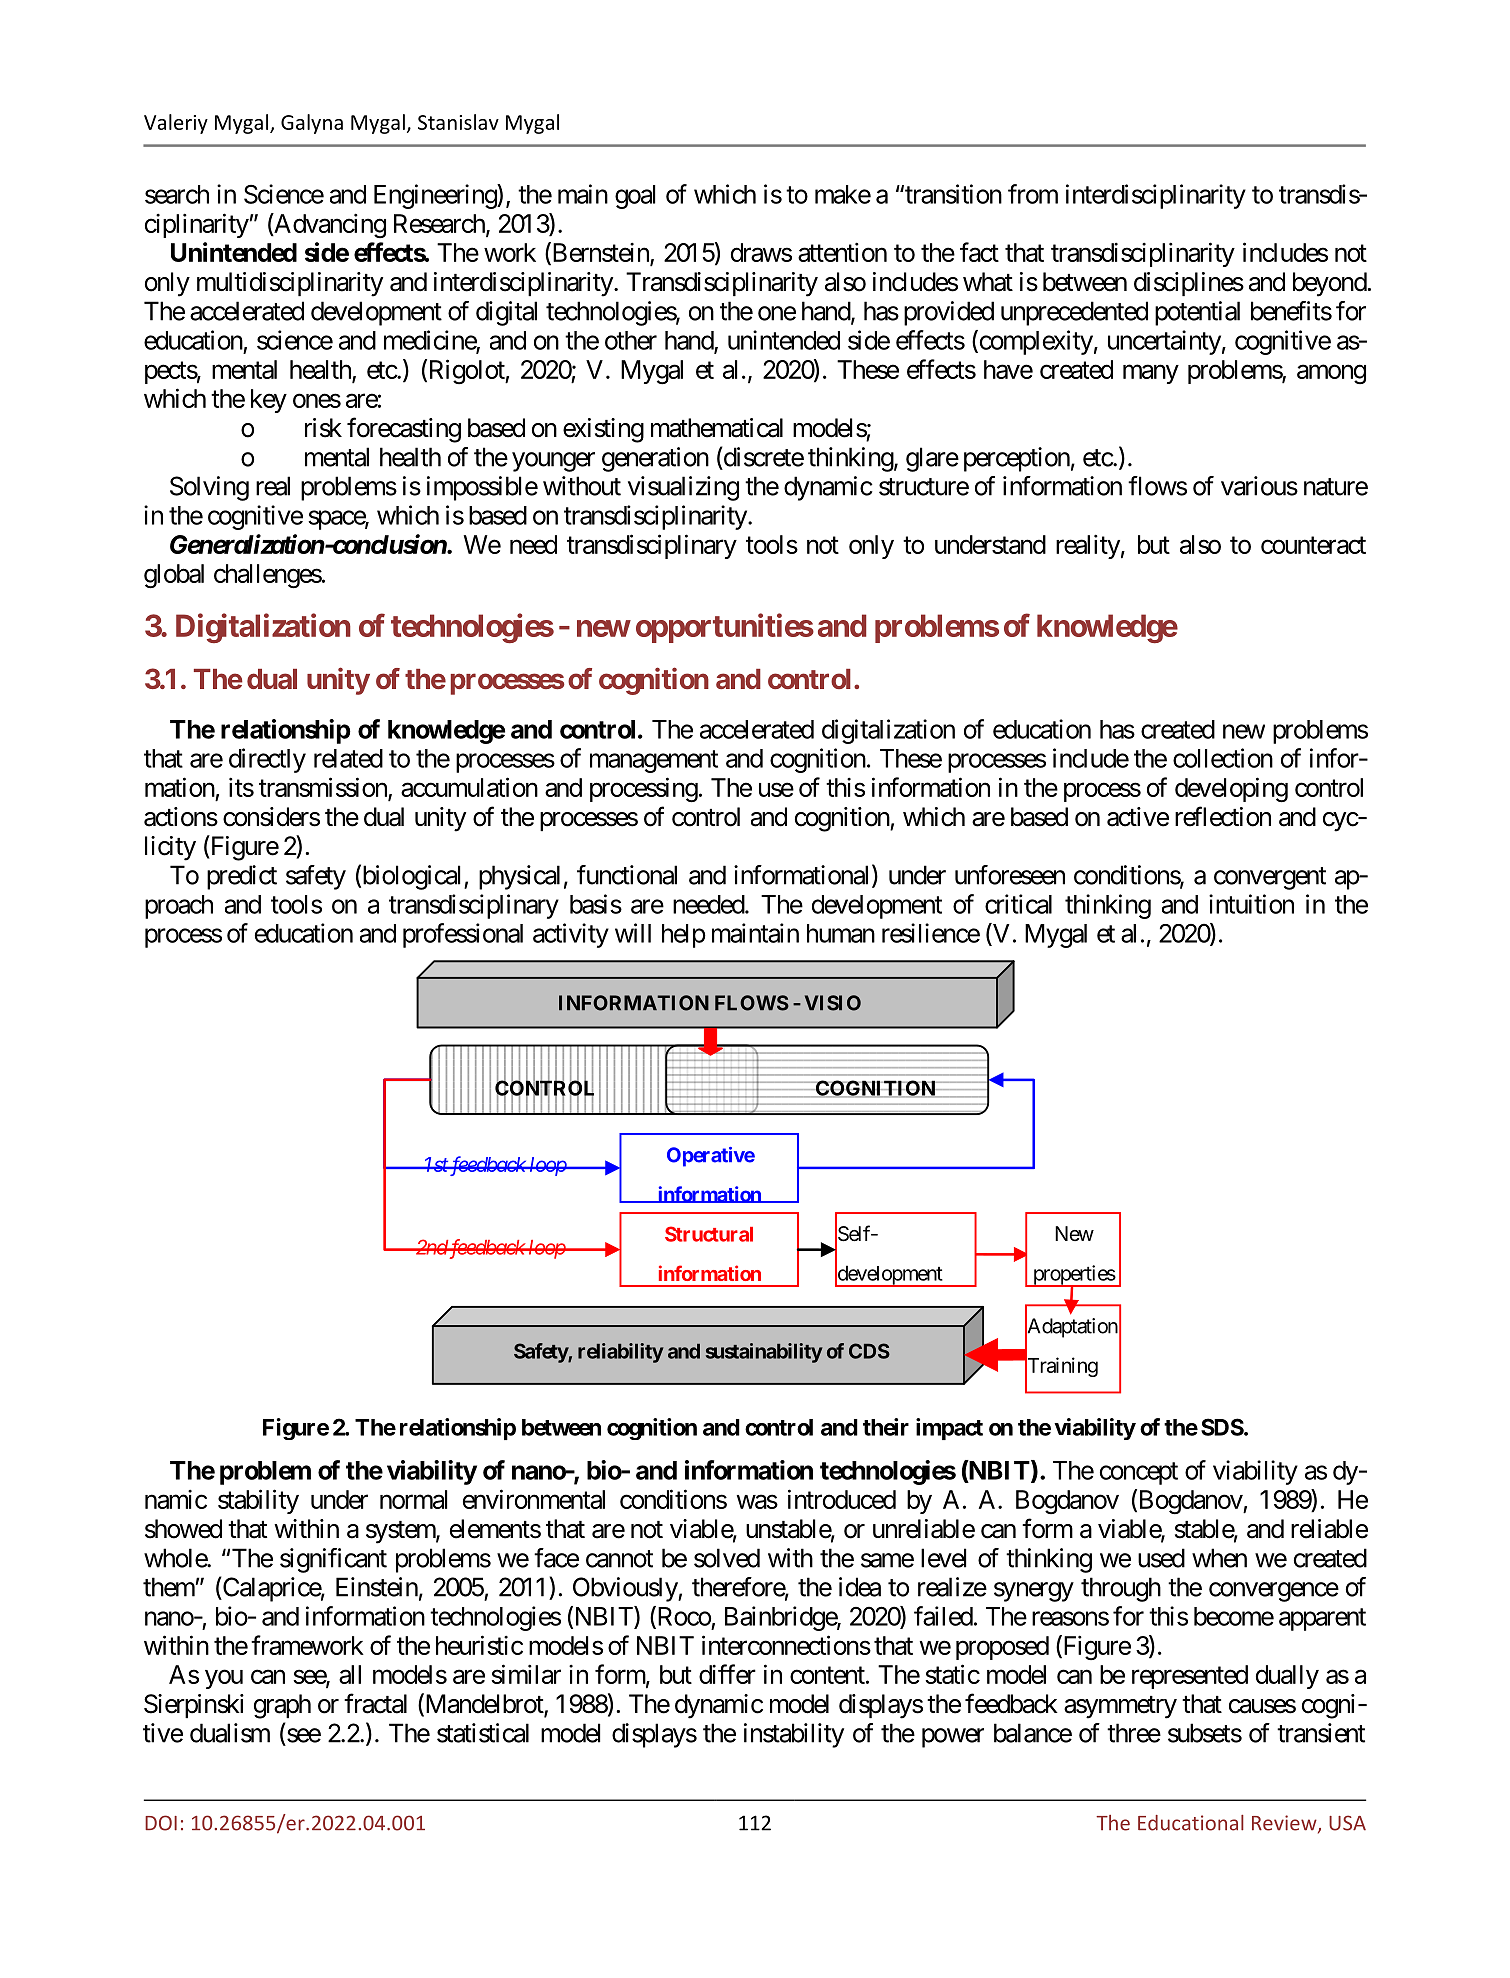  I want to click on goal, so click(635, 197).
